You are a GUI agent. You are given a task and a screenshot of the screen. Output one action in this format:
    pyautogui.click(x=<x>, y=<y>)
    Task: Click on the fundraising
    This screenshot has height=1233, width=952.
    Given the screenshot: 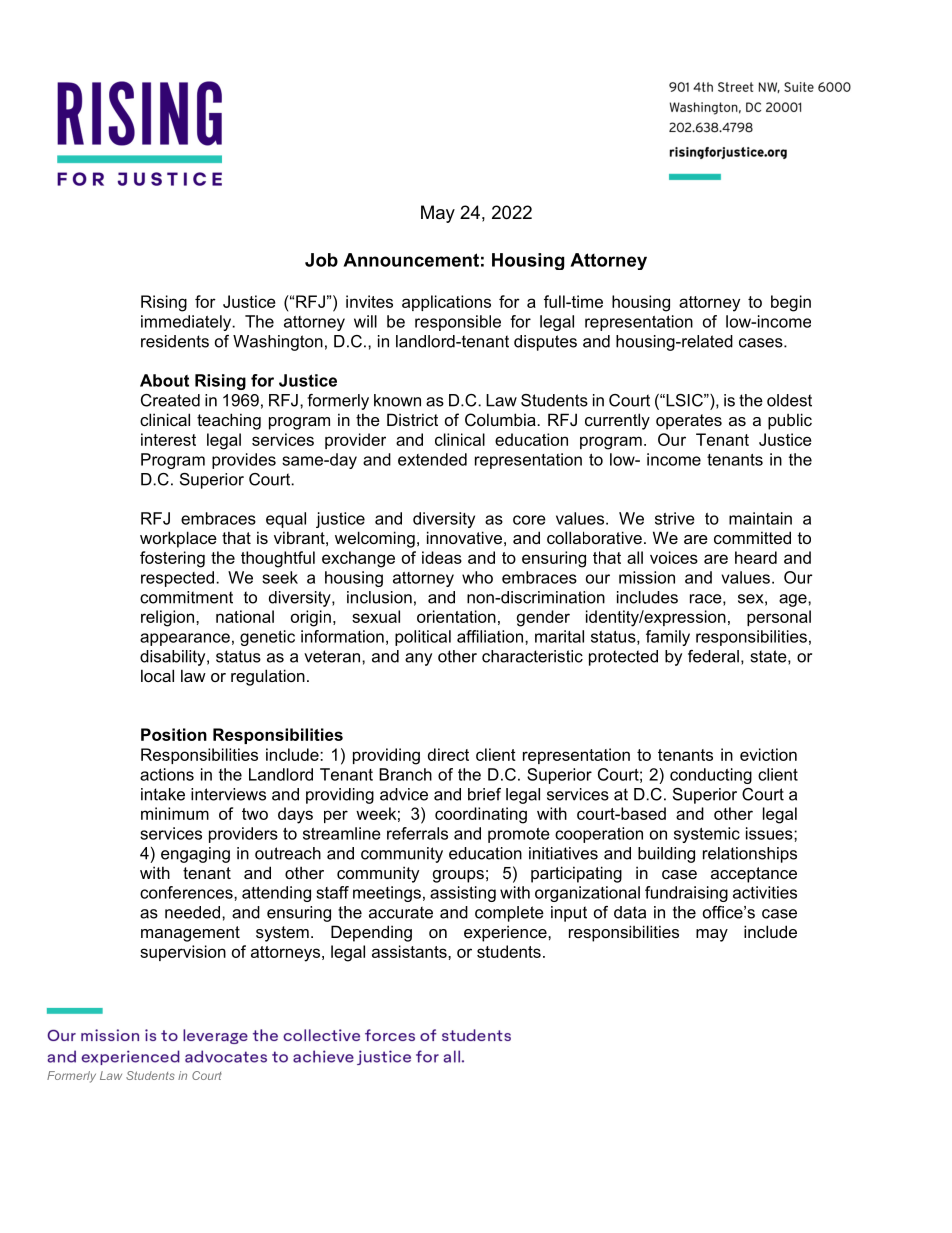 What is the action you would take?
    pyautogui.click(x=686, y=894)
